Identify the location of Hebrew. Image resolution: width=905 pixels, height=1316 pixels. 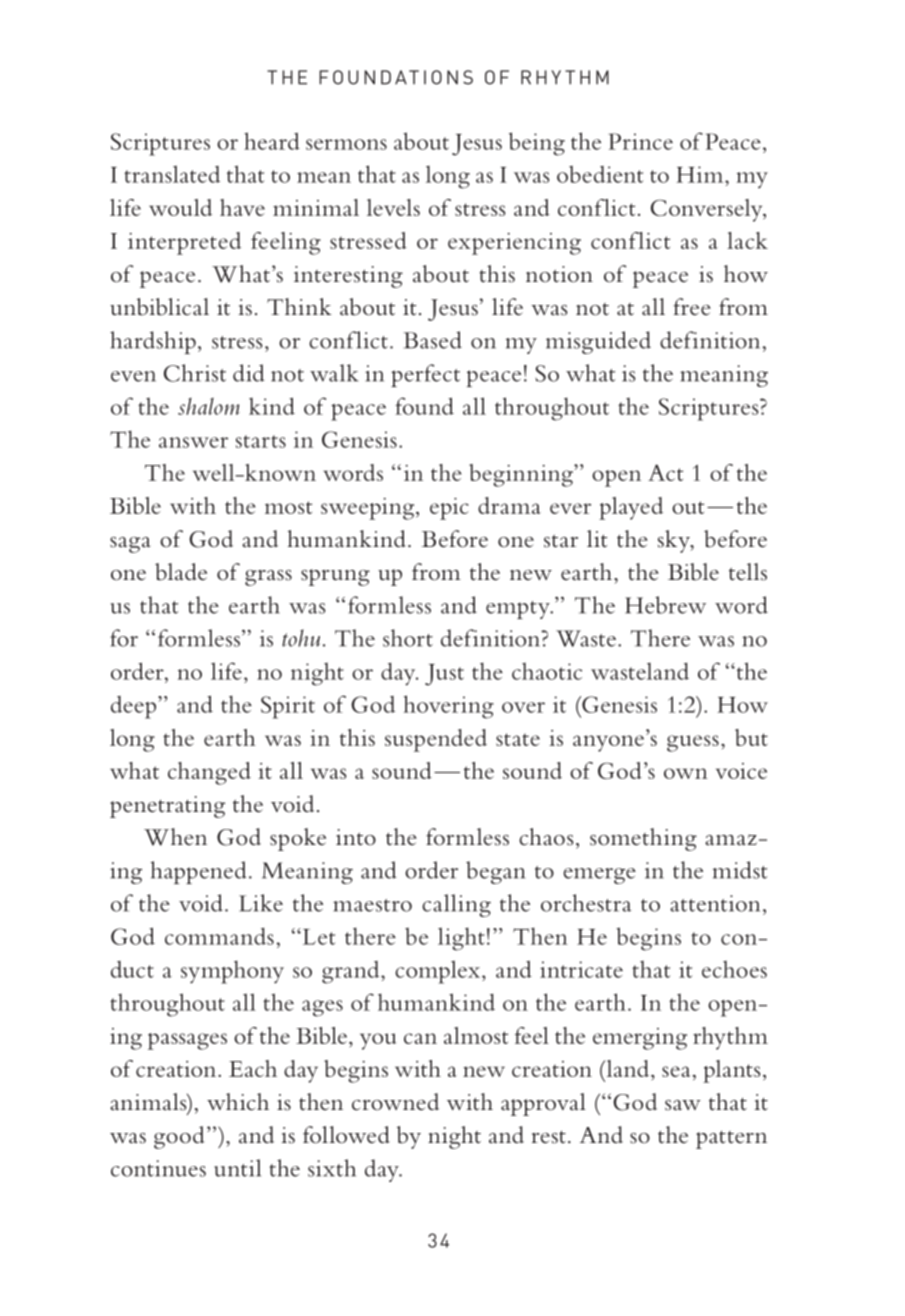
(665, 605).
